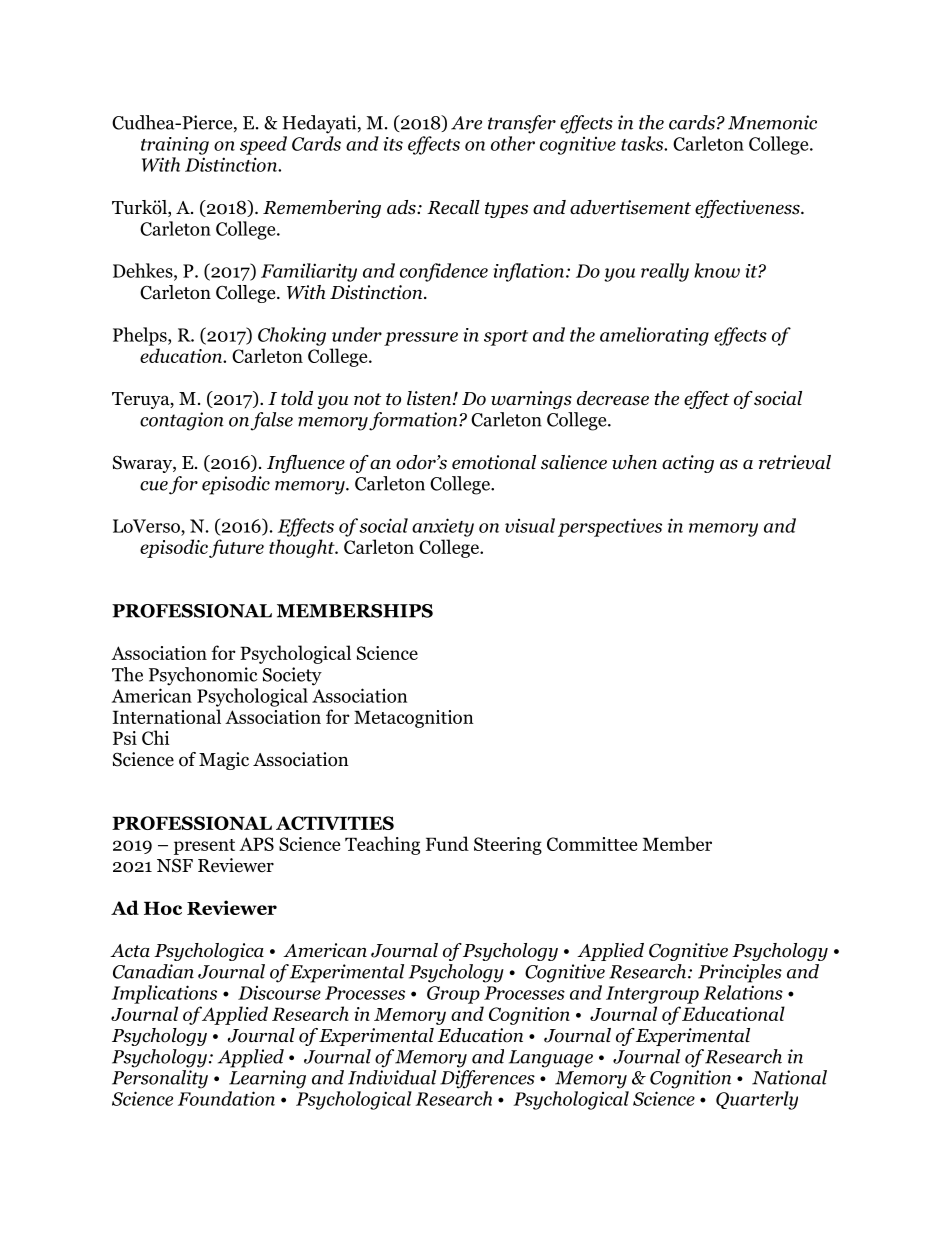  Describe the element at coordinates (494, 462) in the image. I see `emotional` at that location.
